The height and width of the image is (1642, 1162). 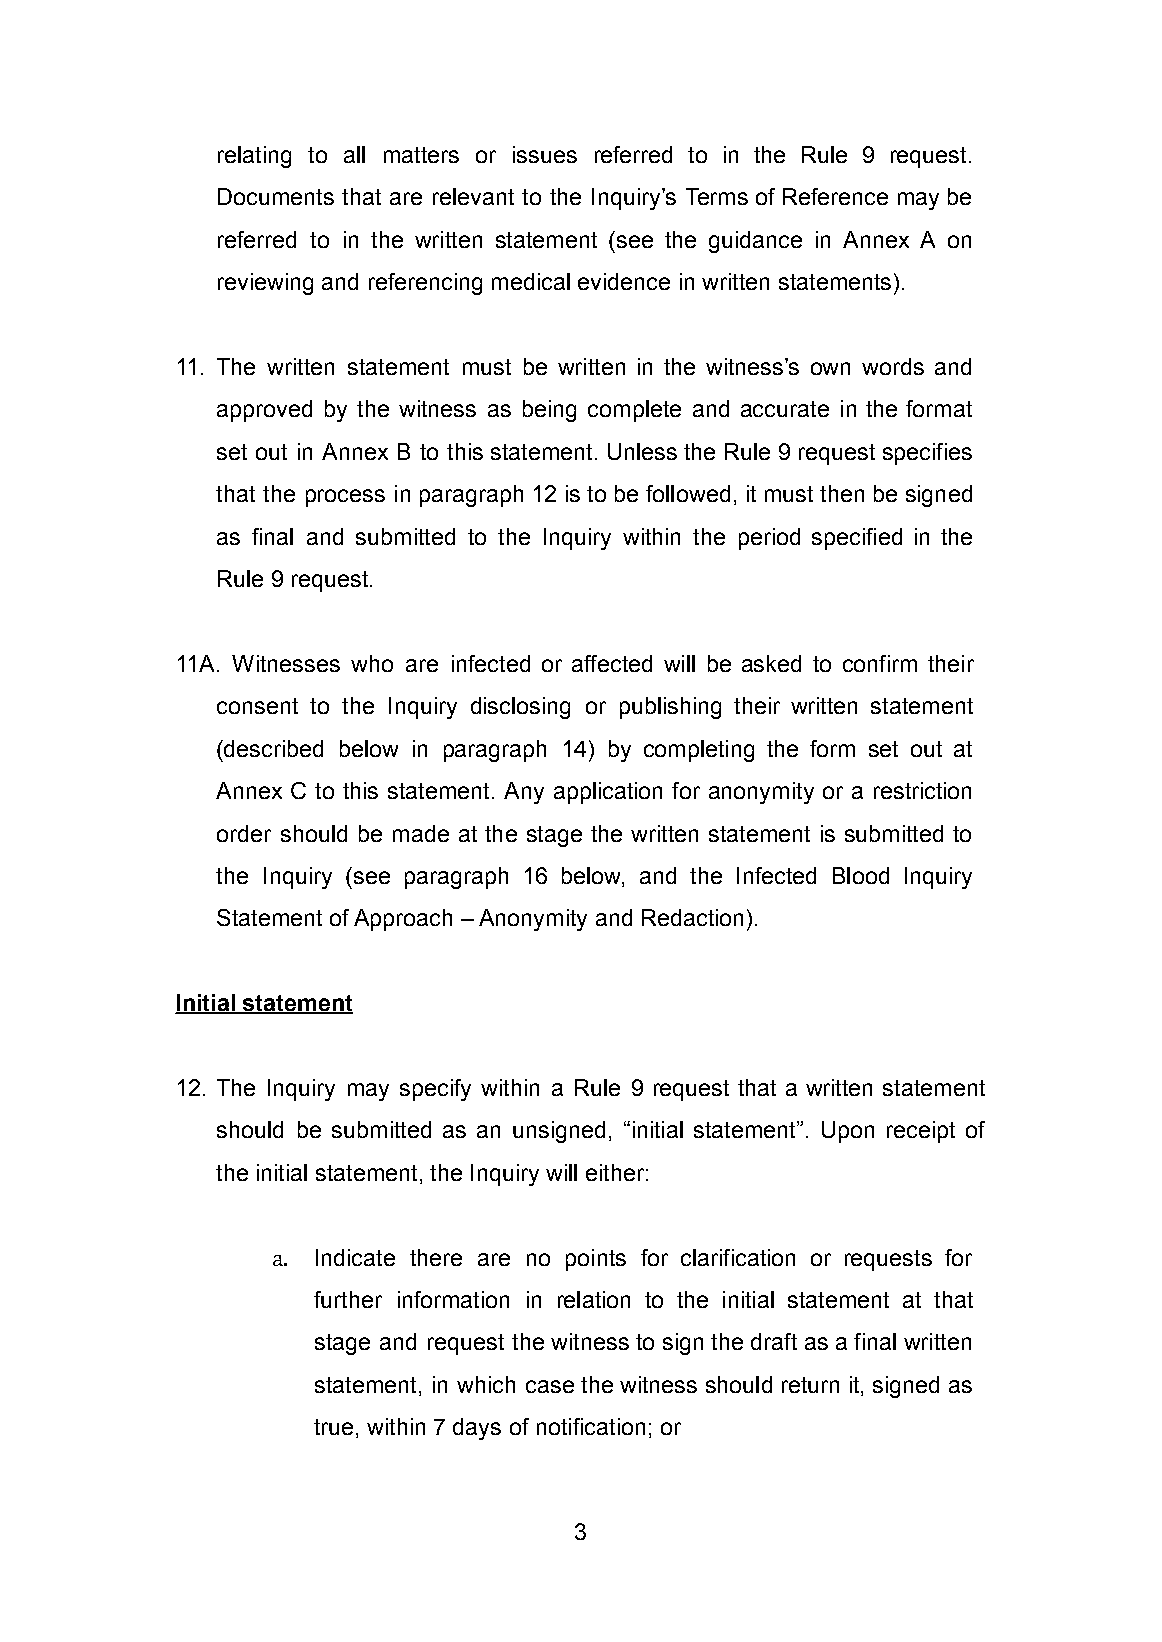 I want to click on process, so click(x=345, y=498).
